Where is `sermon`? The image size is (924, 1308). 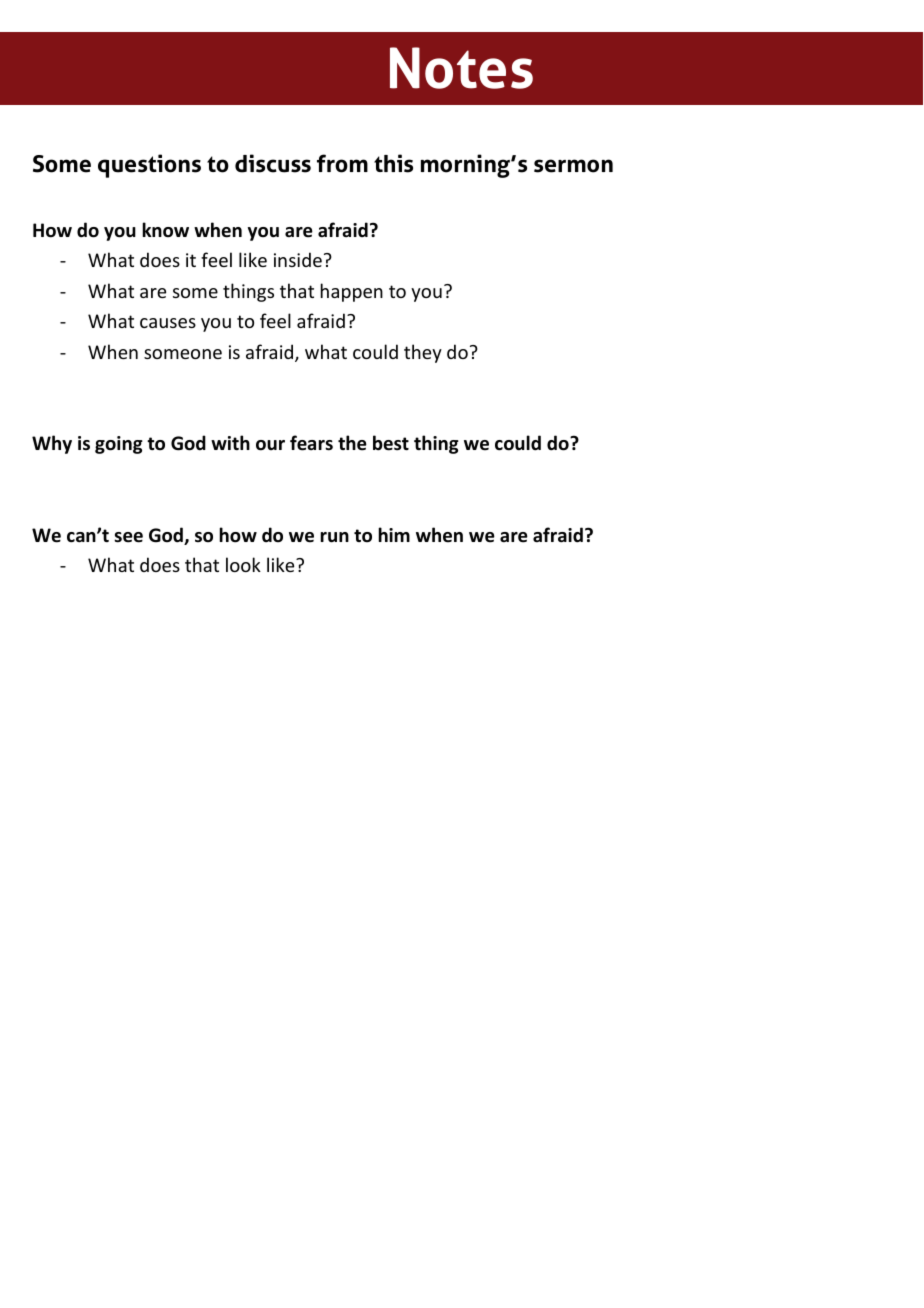
sermon is located at coordinates (573, 166).
